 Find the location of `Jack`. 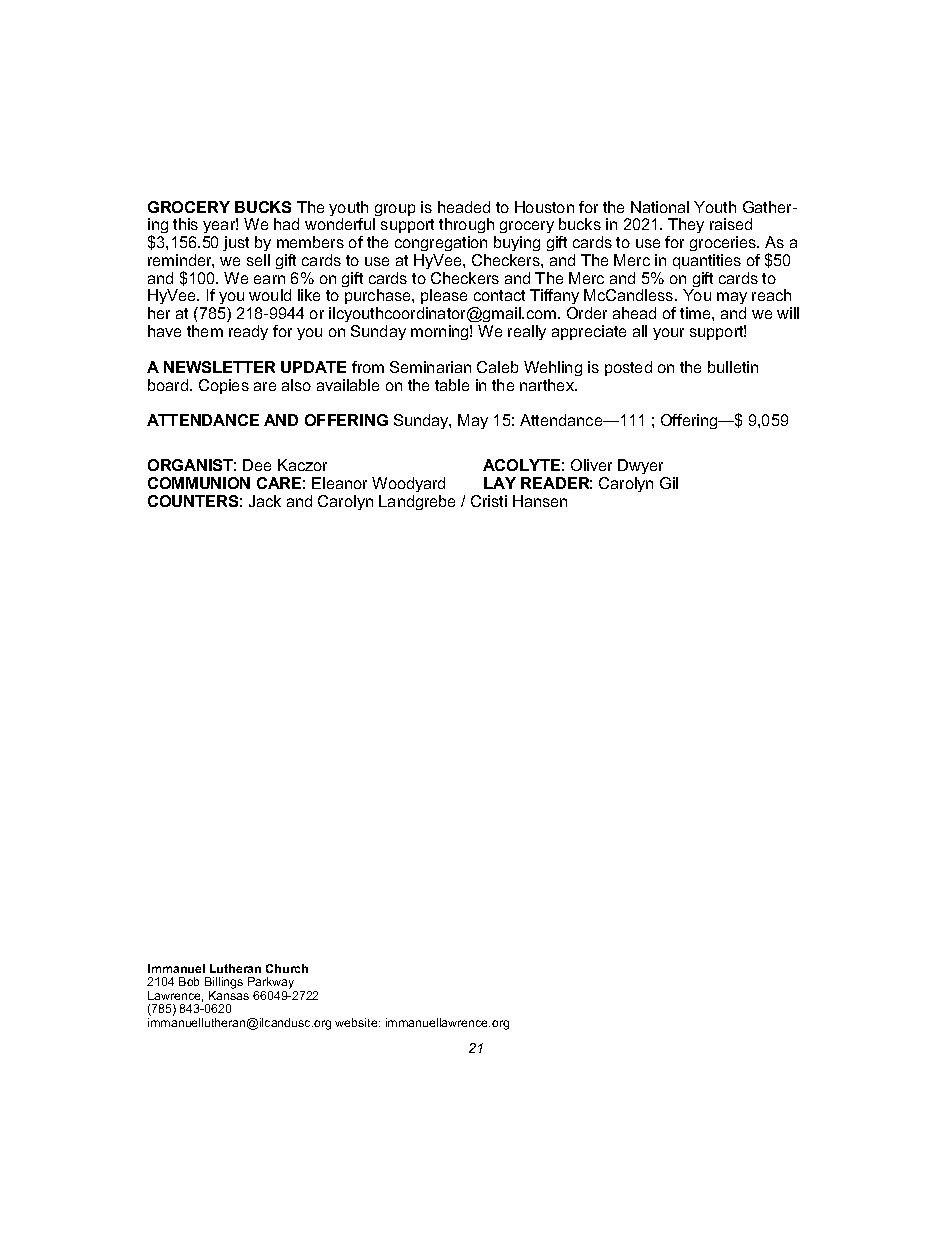

Jack is located at coordinates (265, 501).
